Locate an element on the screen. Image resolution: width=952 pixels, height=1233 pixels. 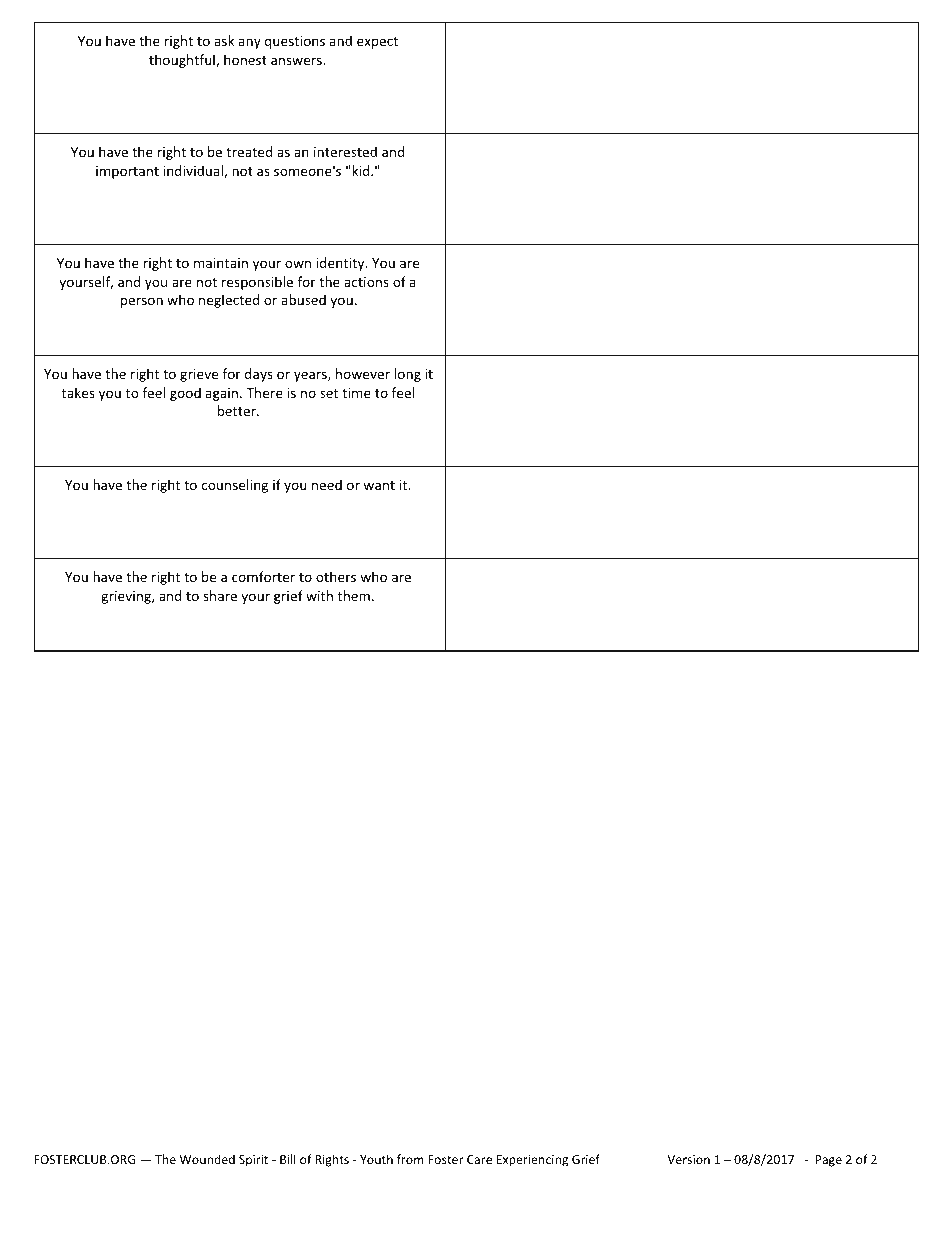
Care is located at coordinates (479, 1159).
